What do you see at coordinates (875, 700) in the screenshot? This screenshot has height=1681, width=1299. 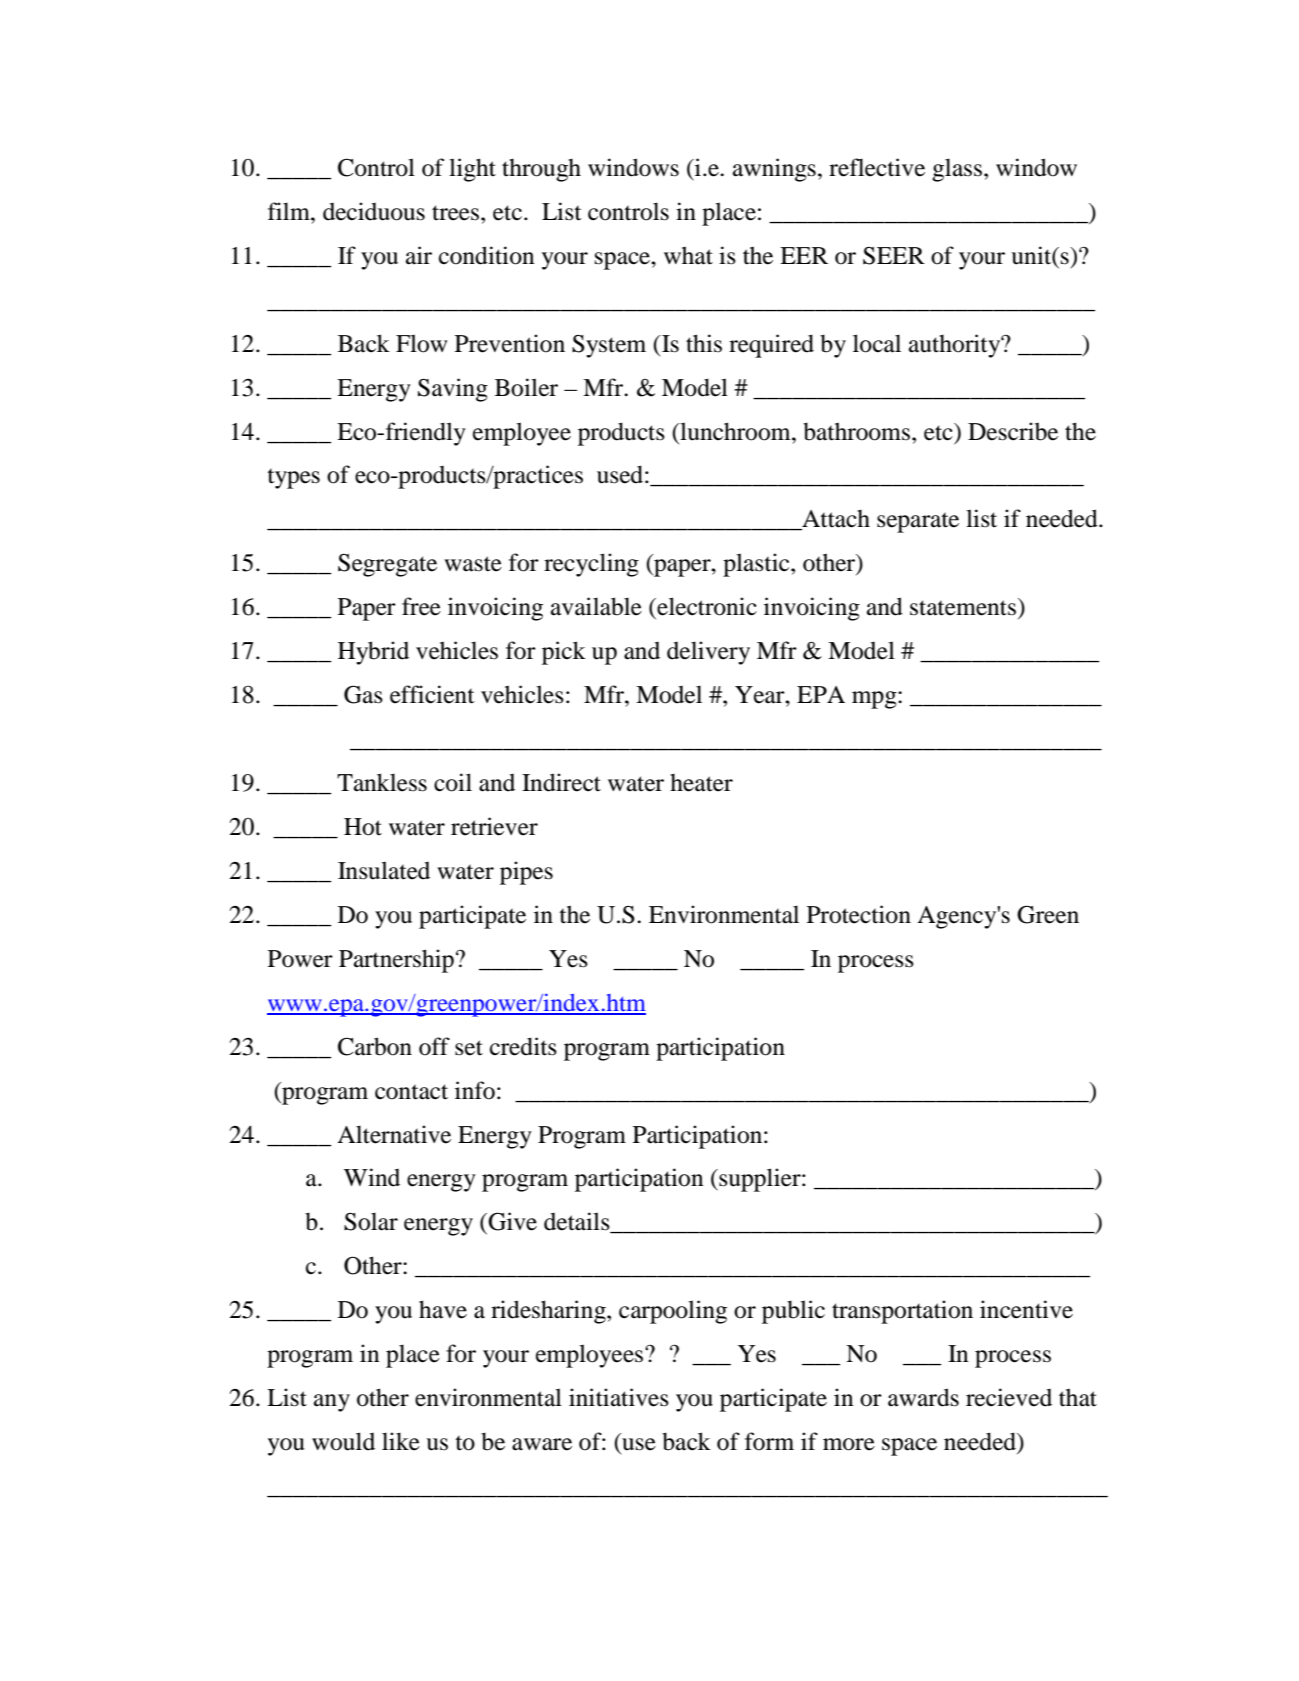 I see `mpg` at bounding box center [875, 700].
